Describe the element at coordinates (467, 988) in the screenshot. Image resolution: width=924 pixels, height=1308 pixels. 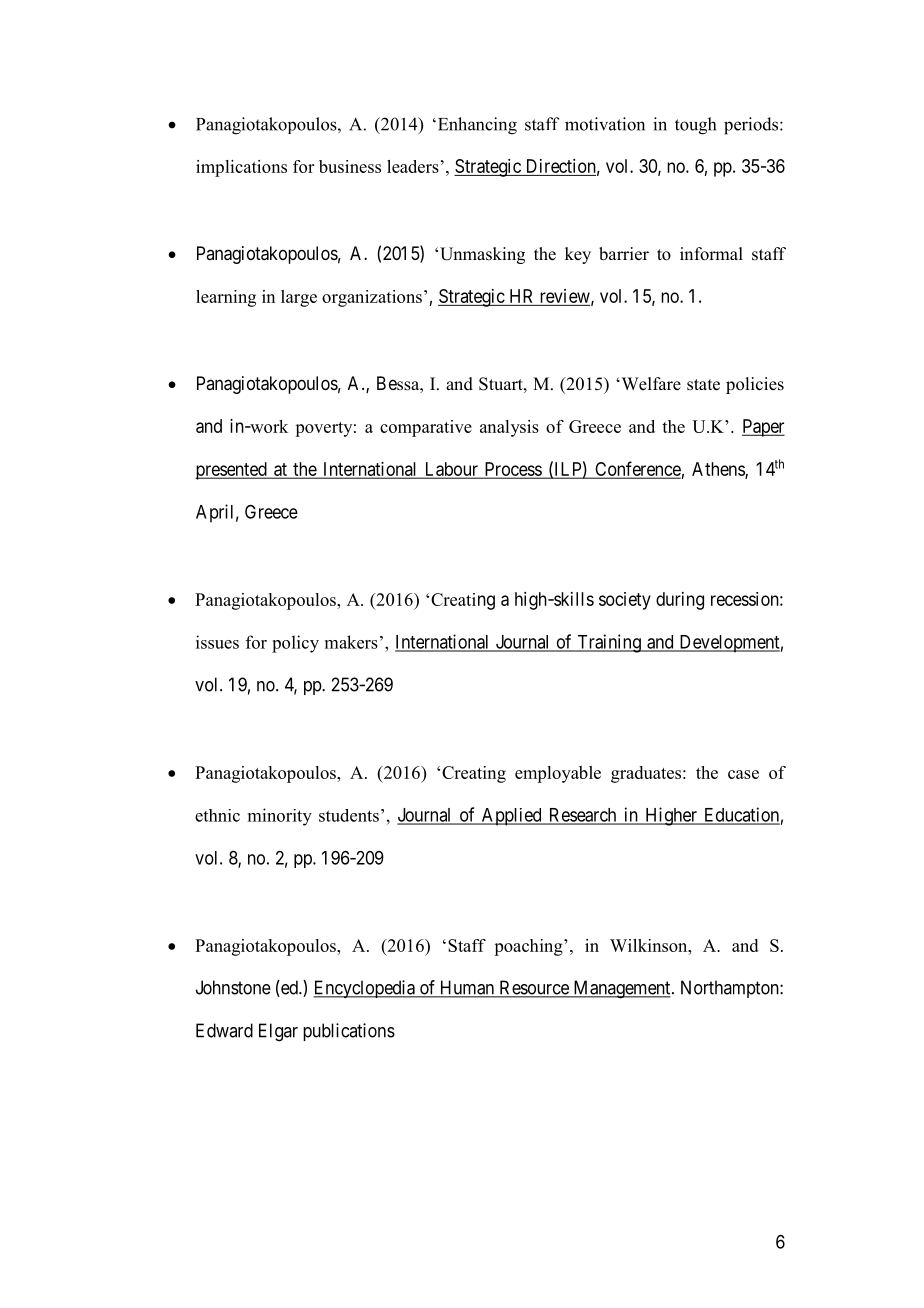
I see `Human` at that location.
